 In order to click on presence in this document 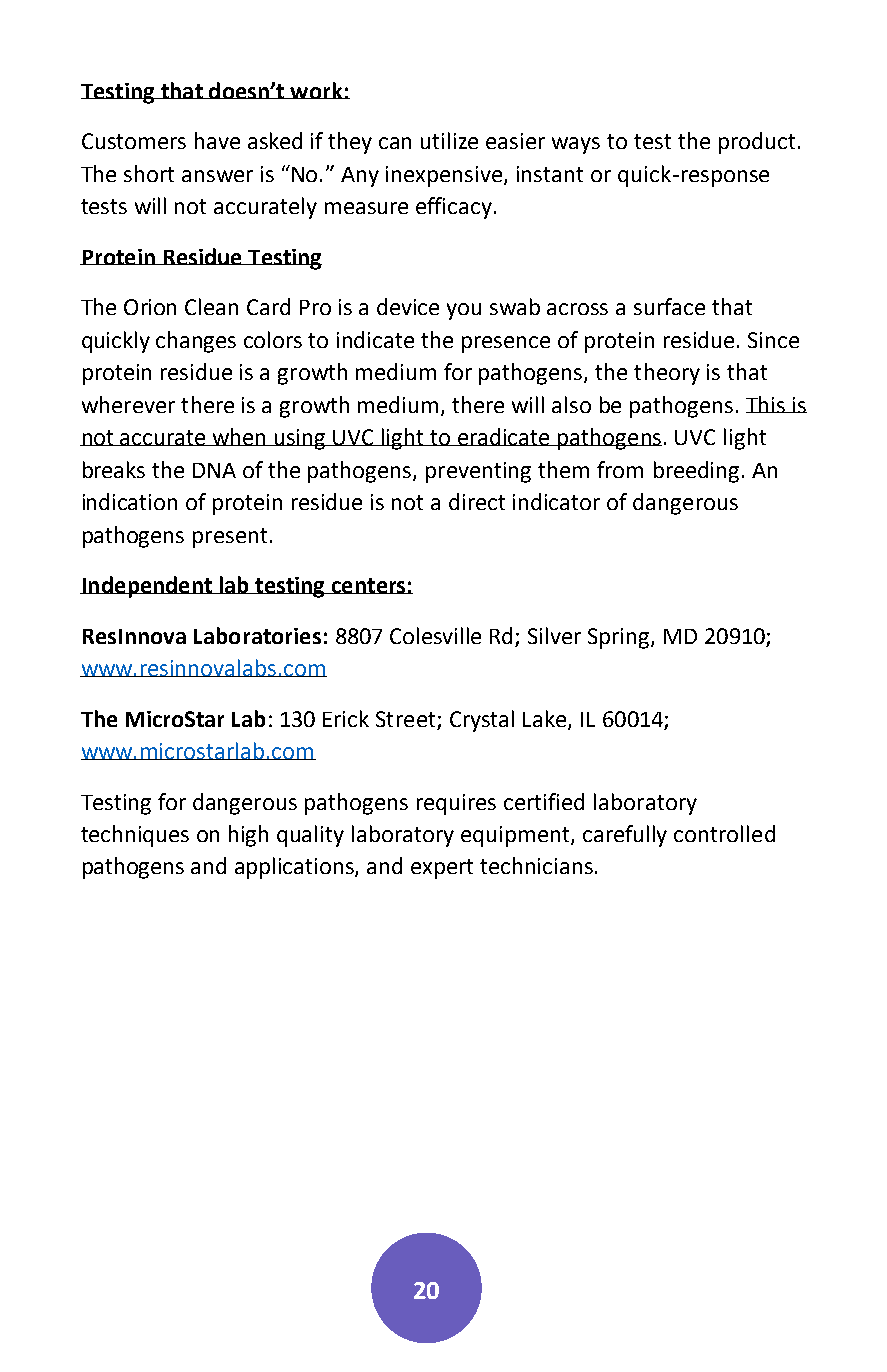, I will do `click(506, 344)`.
